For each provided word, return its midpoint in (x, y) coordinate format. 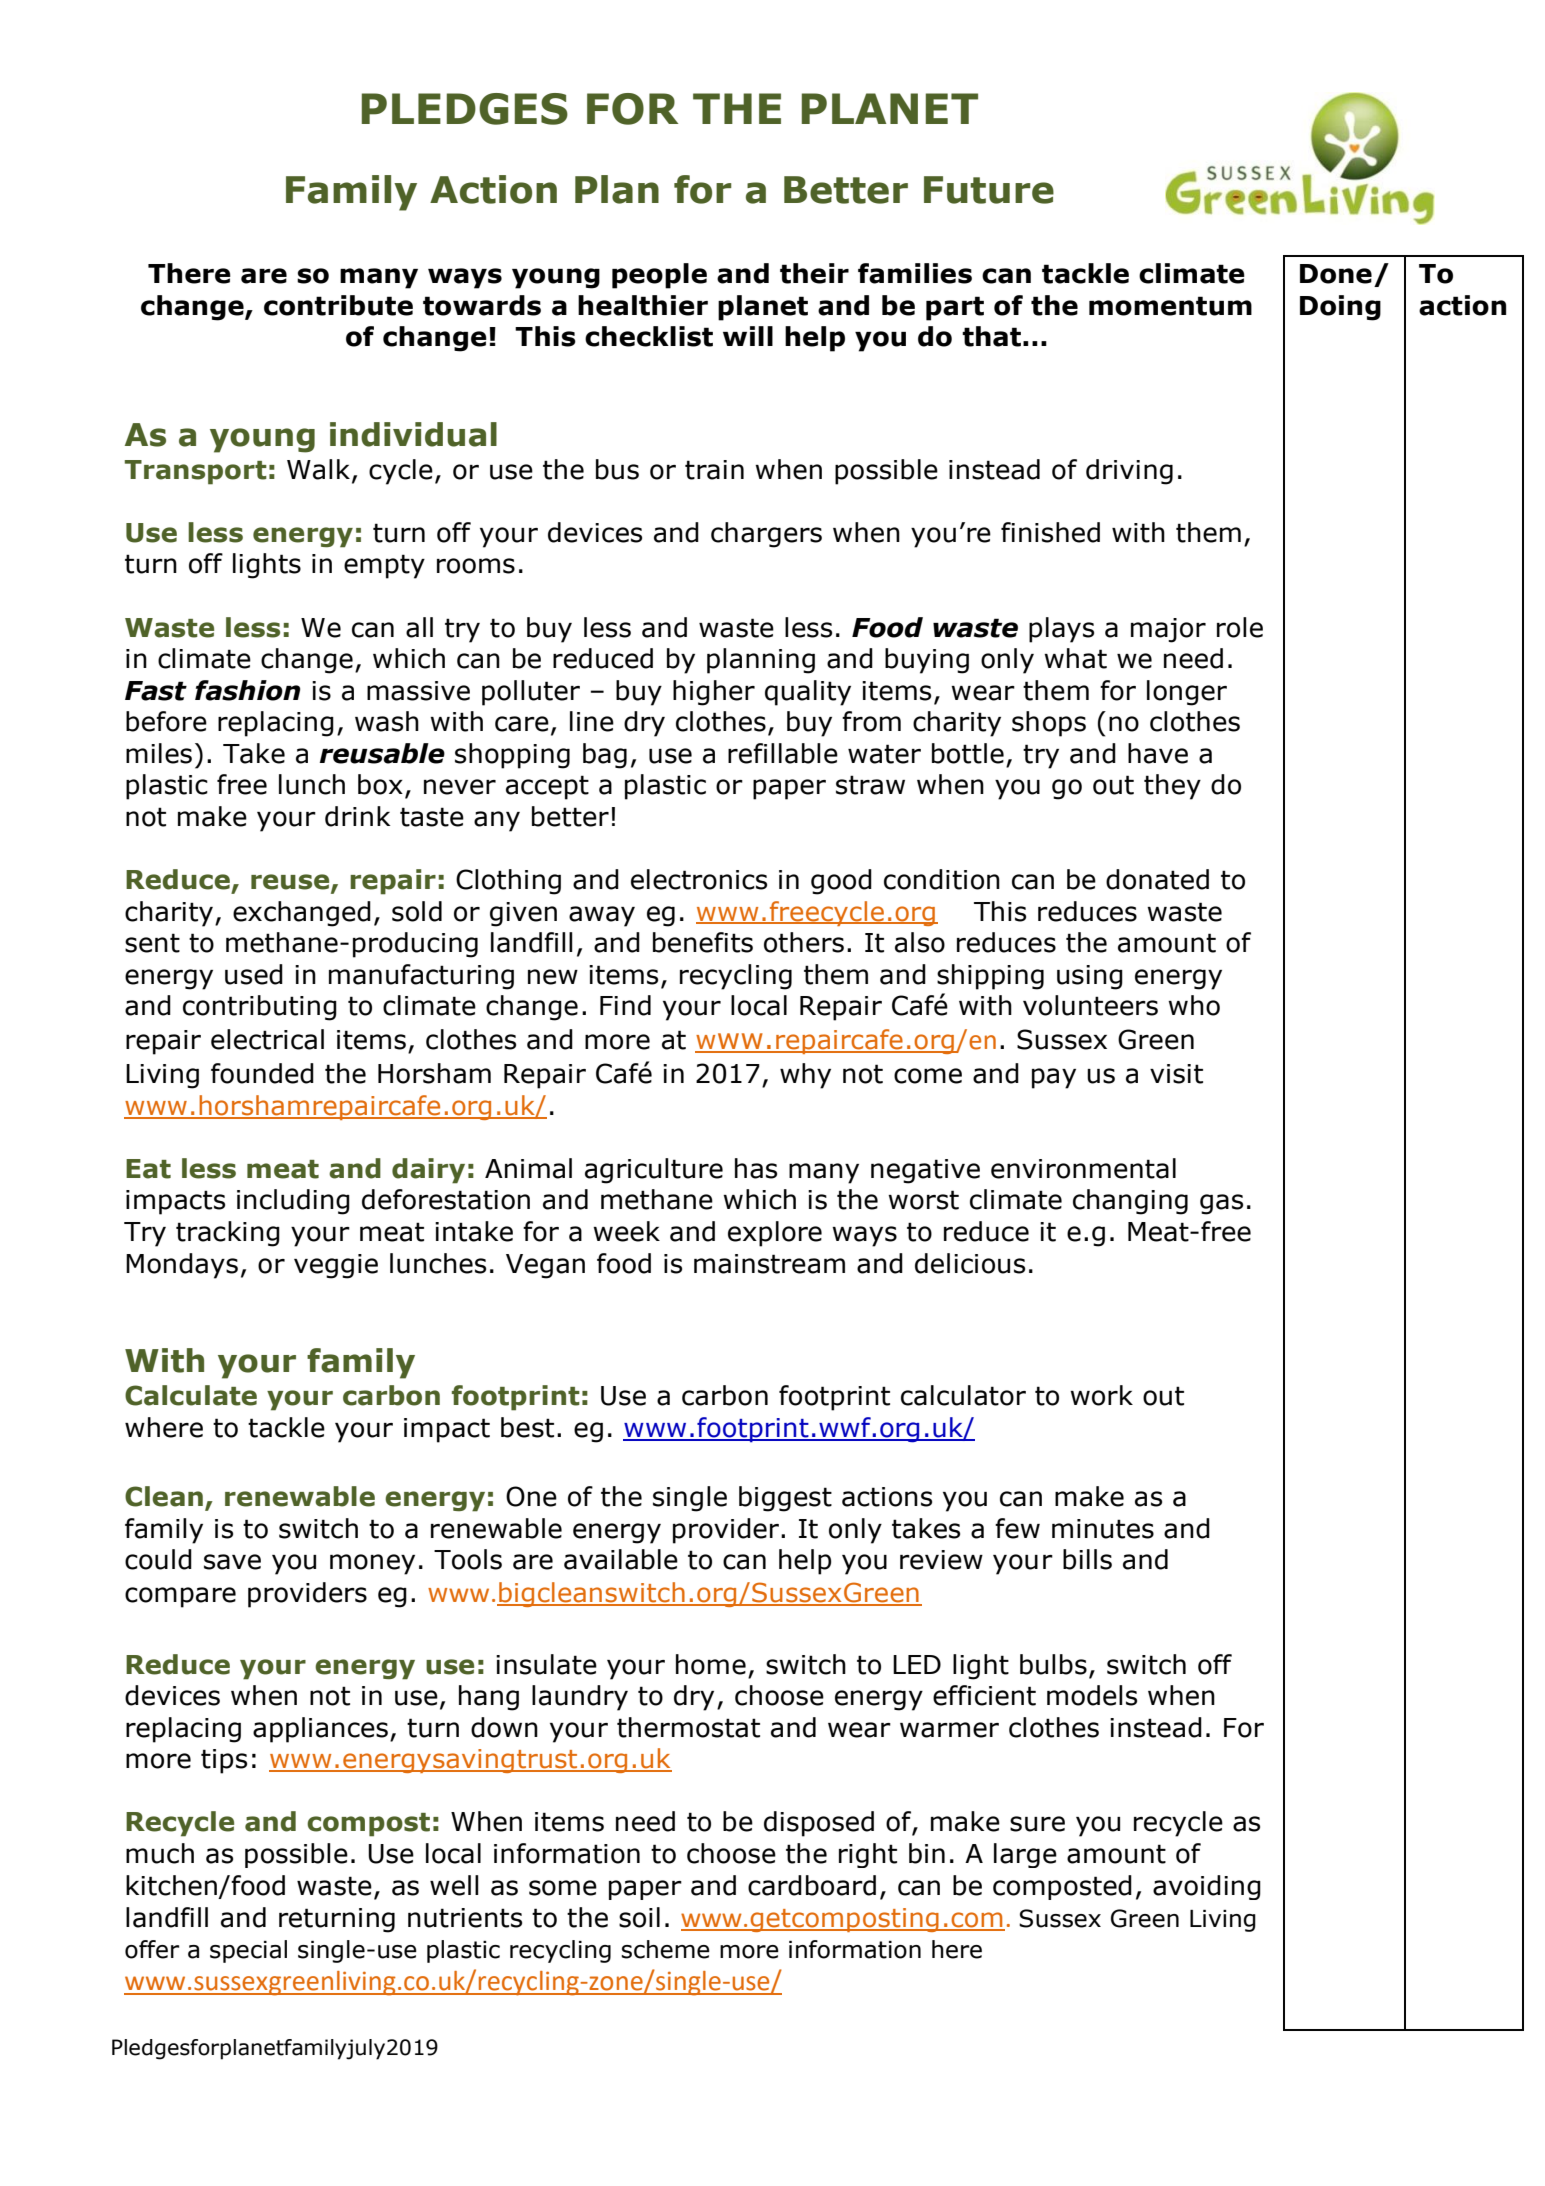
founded (262, 1073)
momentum (1170, 306)
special (248, 1951)
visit (1176, 1074)
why (805, 1076)
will (748, 336)
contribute (338, 305)
